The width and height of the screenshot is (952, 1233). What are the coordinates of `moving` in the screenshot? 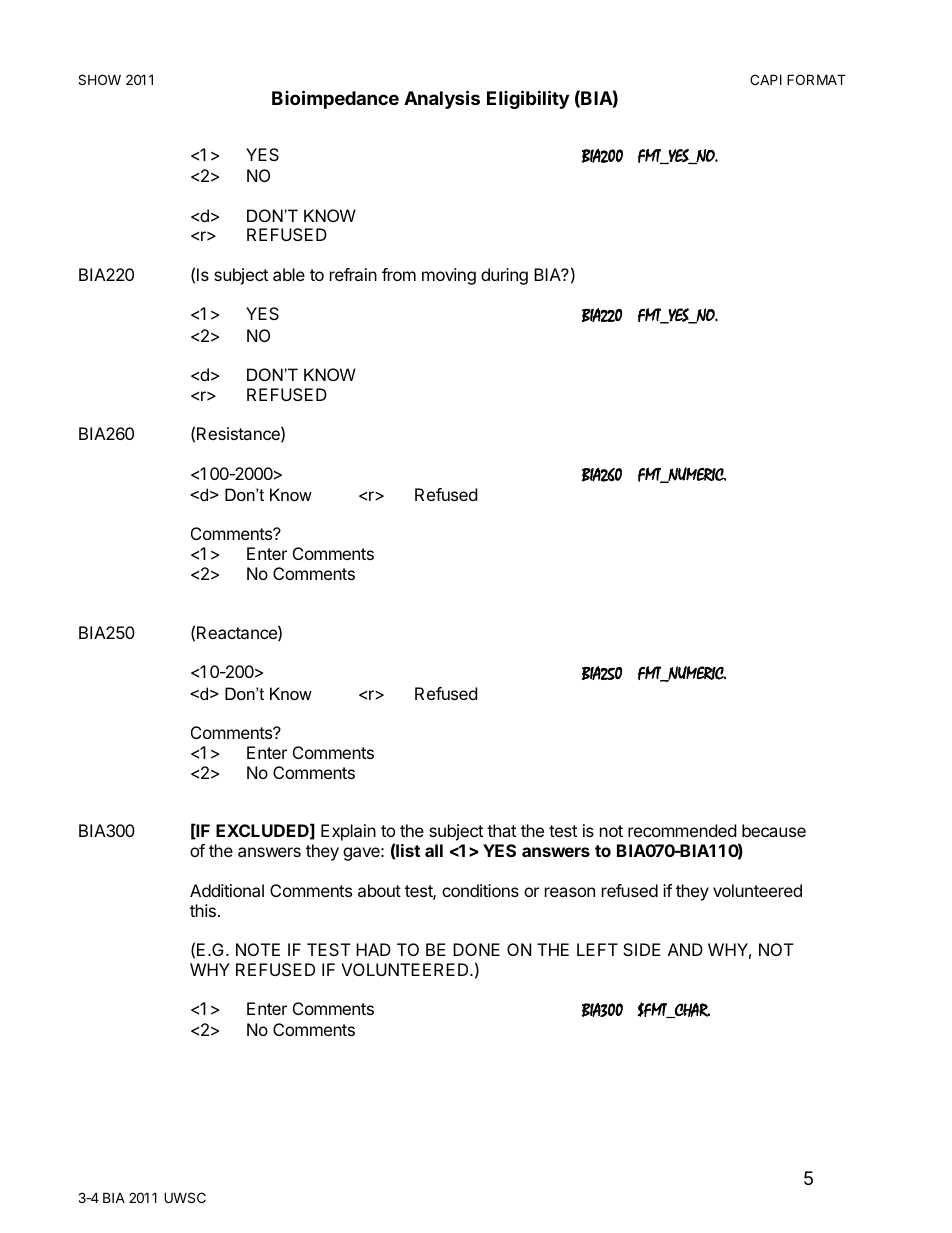 It's located at (449, 276).
